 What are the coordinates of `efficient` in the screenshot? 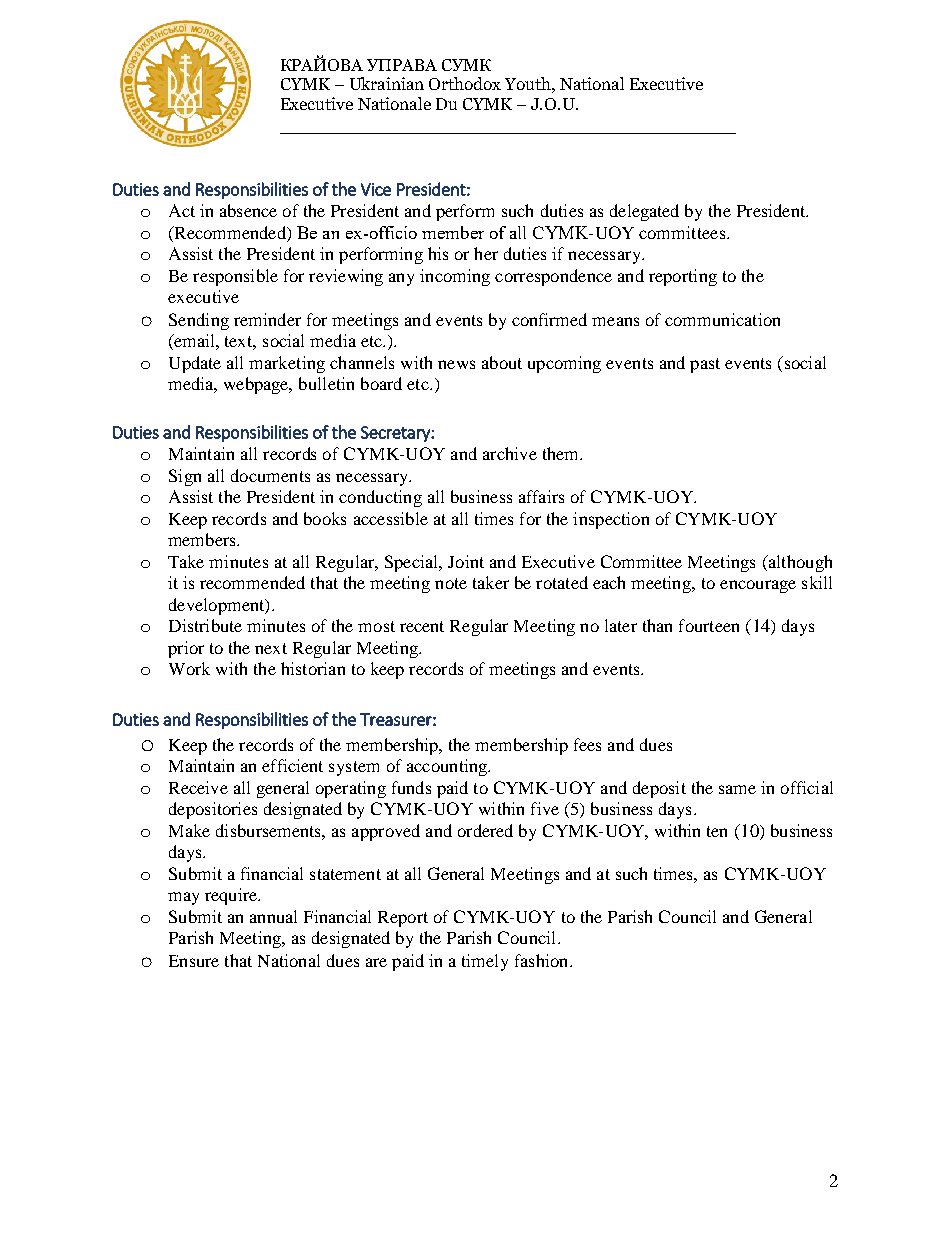 It's located at (292, 765).
